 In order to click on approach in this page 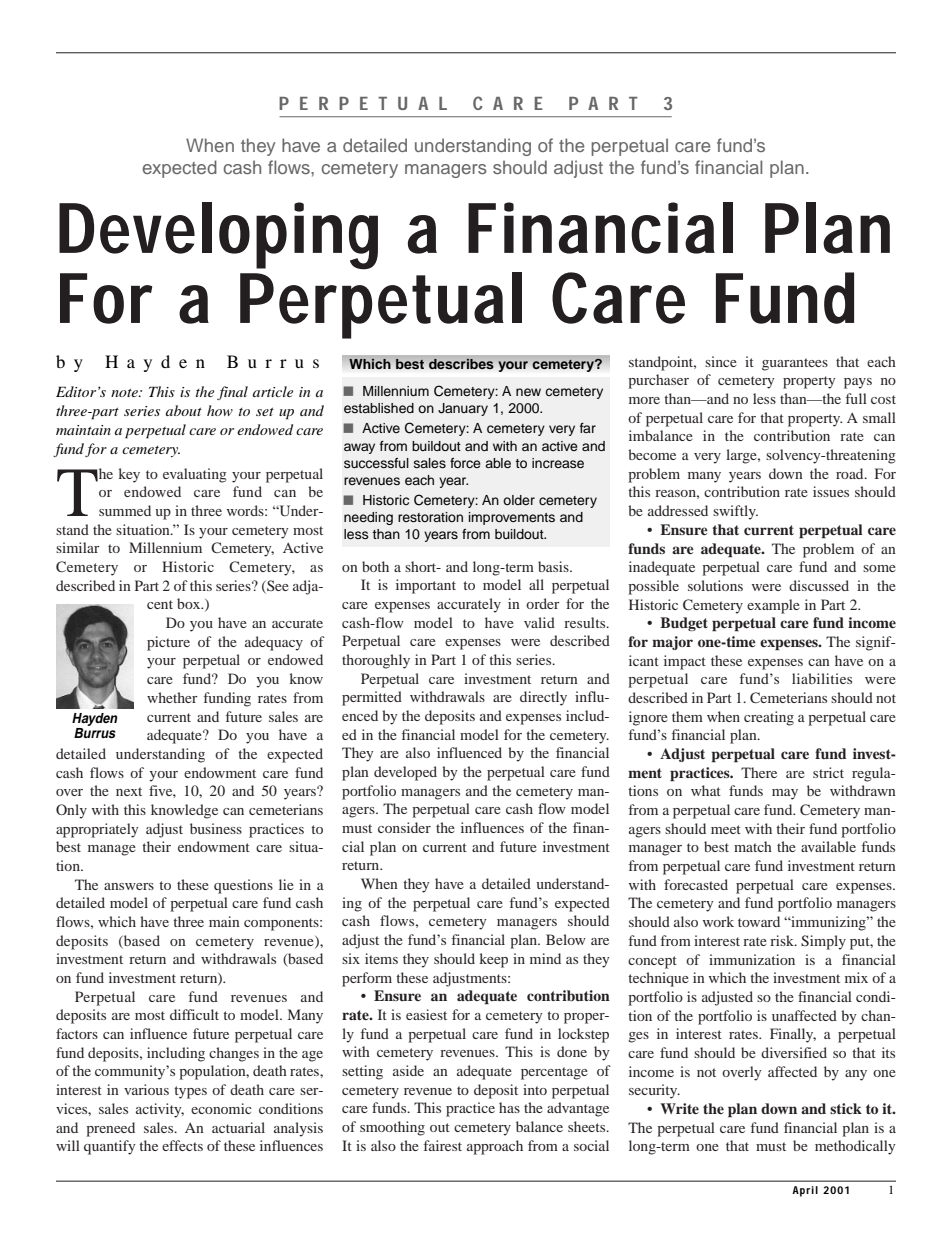, I will do `click(495, 1147)`.
